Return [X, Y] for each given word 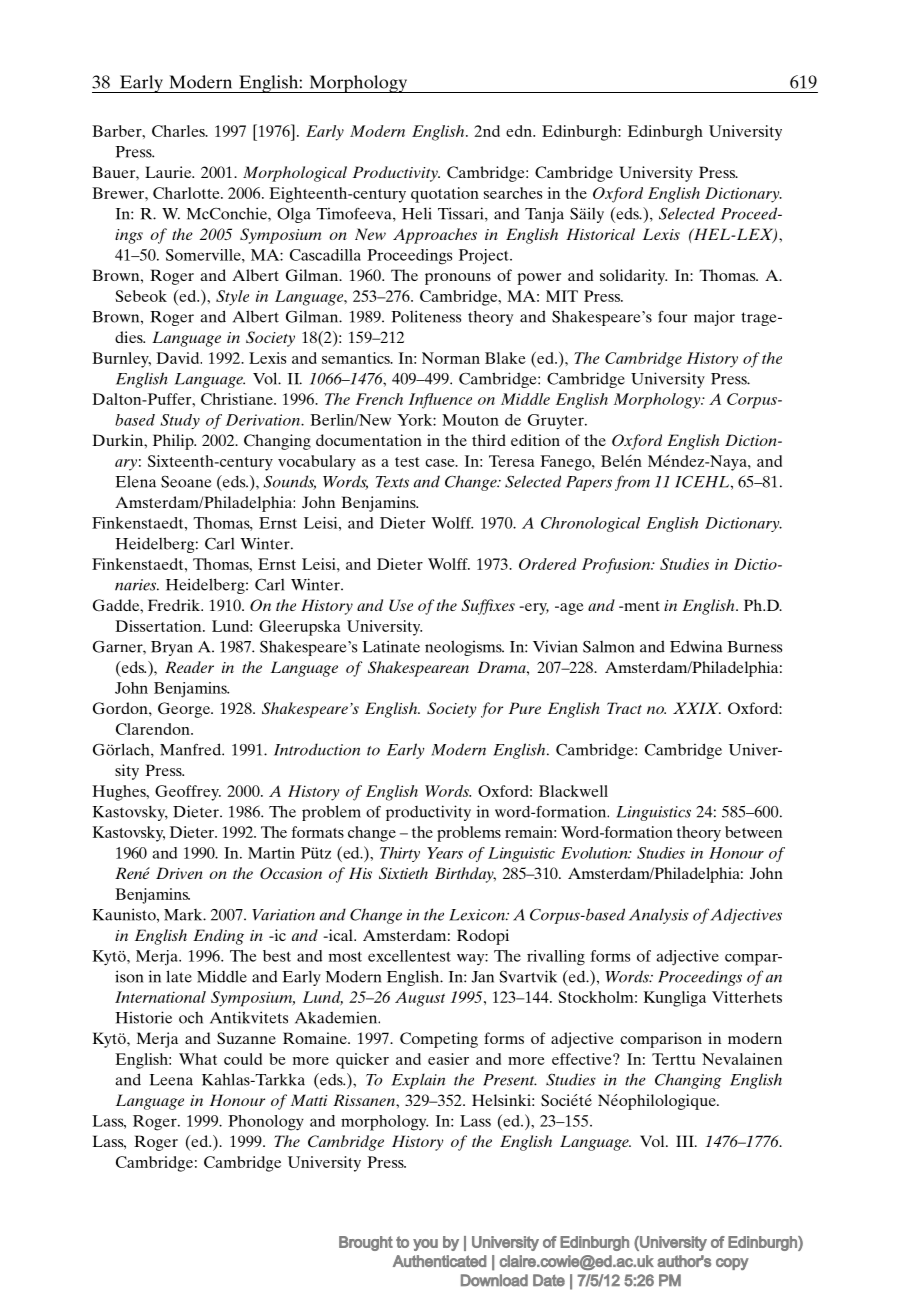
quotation [445, 195]
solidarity [633, 277]
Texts [392, 482]
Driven [179, 873]
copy [732, 1264]
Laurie [169, 172]
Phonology [266, 1123]
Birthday [465, 875]
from [632, 483]
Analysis [659, 916]
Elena [135, 481]
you [425, 1245]
